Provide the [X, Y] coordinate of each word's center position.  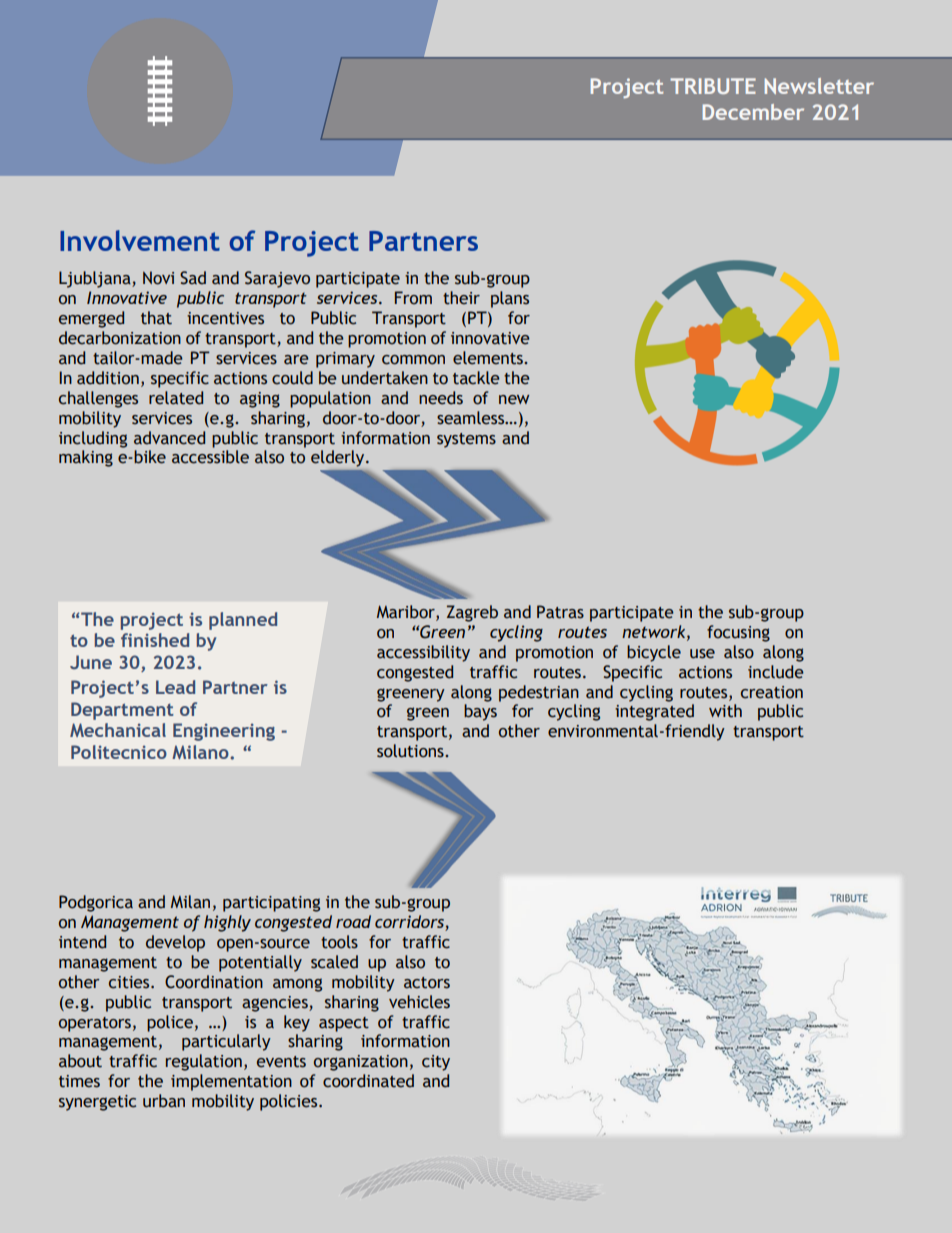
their [461, 298]
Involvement [140, 240]
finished [155, 640]
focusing [738, 633]
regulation [204, 1062]
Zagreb [472, 613]
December [753, 112]
